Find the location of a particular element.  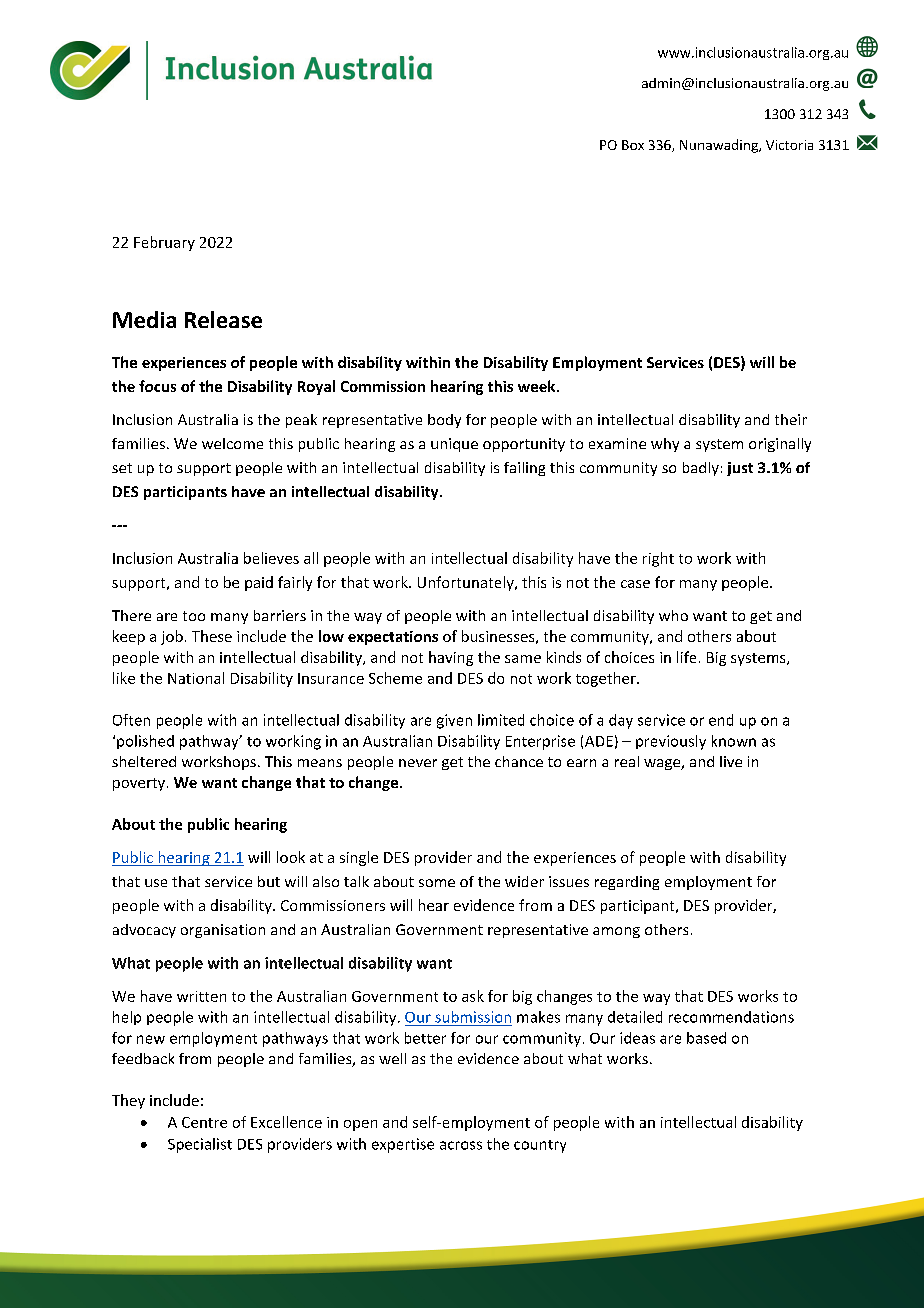

Victoria is located at coordinates (789, 145).
